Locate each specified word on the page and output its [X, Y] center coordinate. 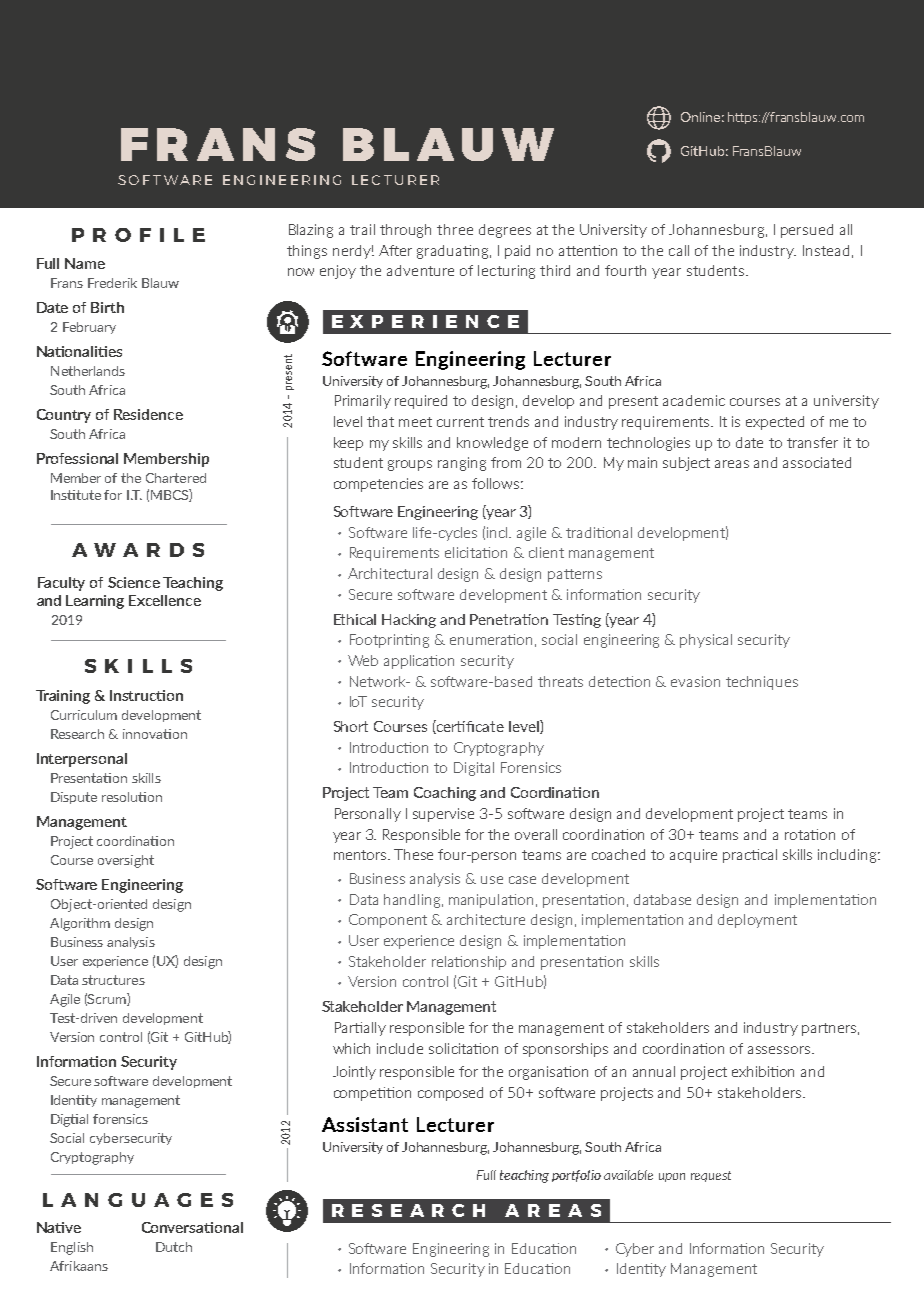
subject [686, 464]
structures [113, 980]
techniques [762, 683]
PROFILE [138, 235]
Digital [474, 769]
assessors [780, 1050]
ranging [462, 464]
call [679, 250]
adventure [420, 270]
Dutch [174, 1247]
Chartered [176, 478]
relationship [469, 963]
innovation [155, 734]
